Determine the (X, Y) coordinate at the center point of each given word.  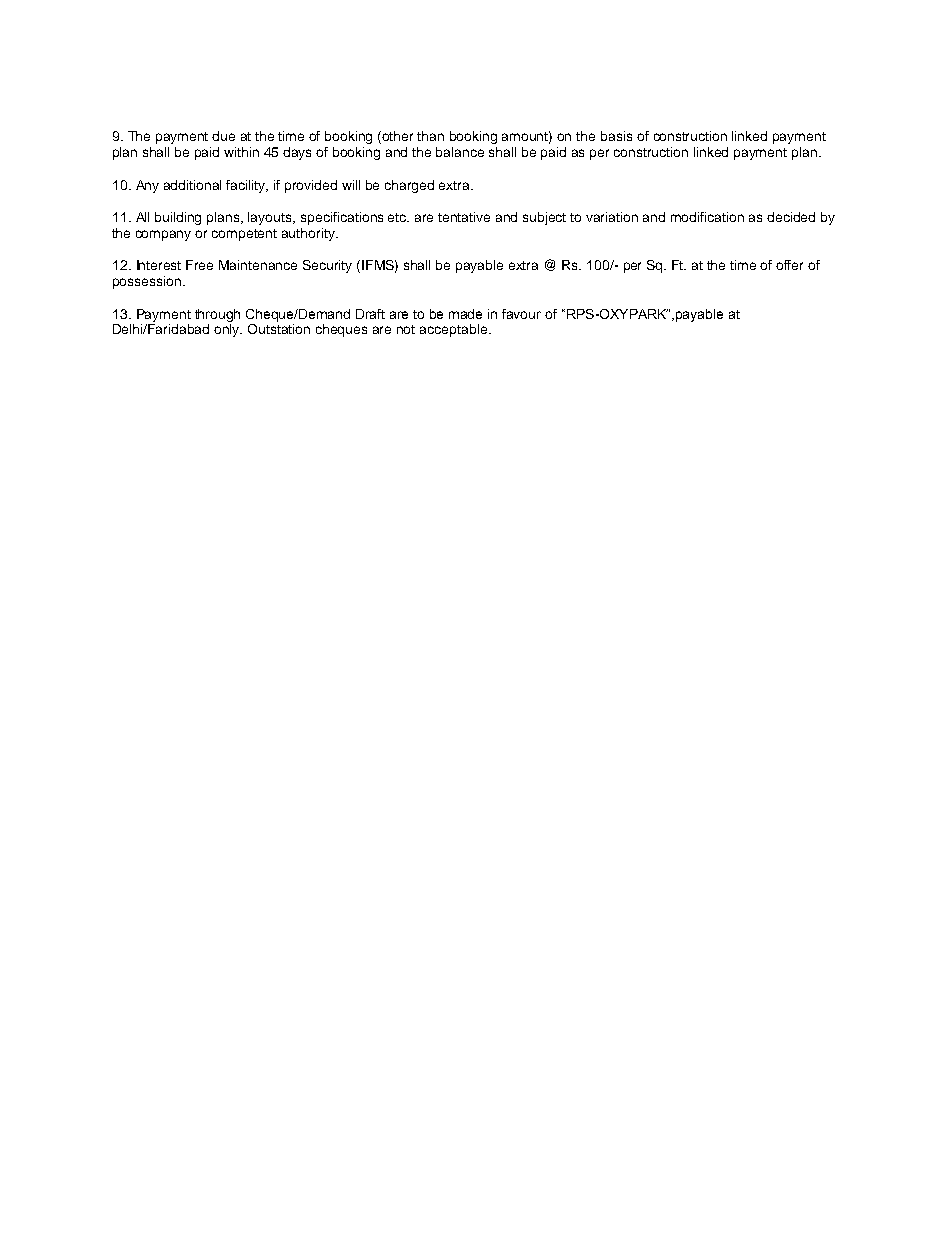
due (223, 136)
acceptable (453, 330)
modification (707, 217)
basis (616, 136)
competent (244, 235)
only (228, 330)
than (430, 136)
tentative (464, 217)
